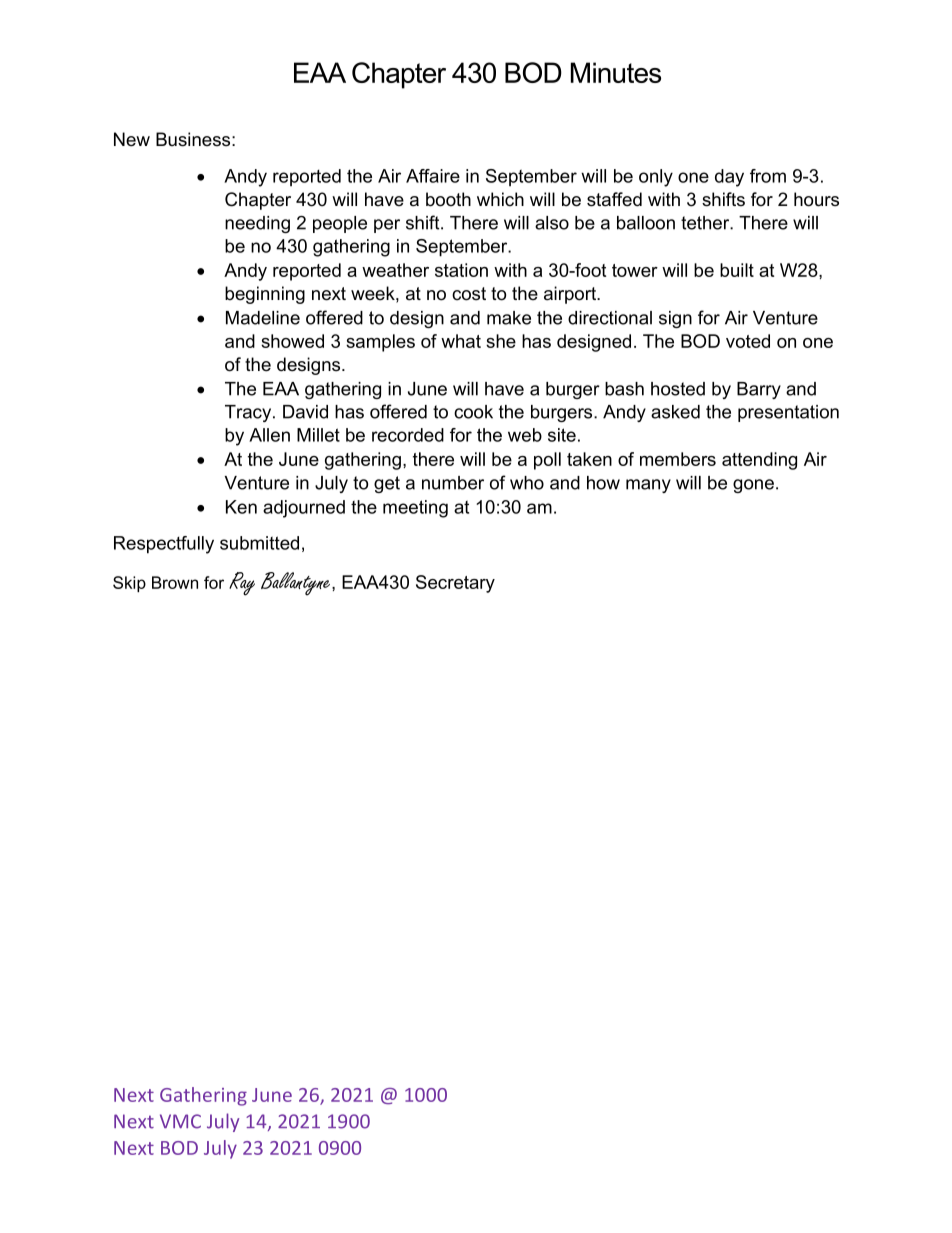 The image size is (952, 1233). Describe the element at coordinates (461, 270) in the page. I see `station` at that location.
